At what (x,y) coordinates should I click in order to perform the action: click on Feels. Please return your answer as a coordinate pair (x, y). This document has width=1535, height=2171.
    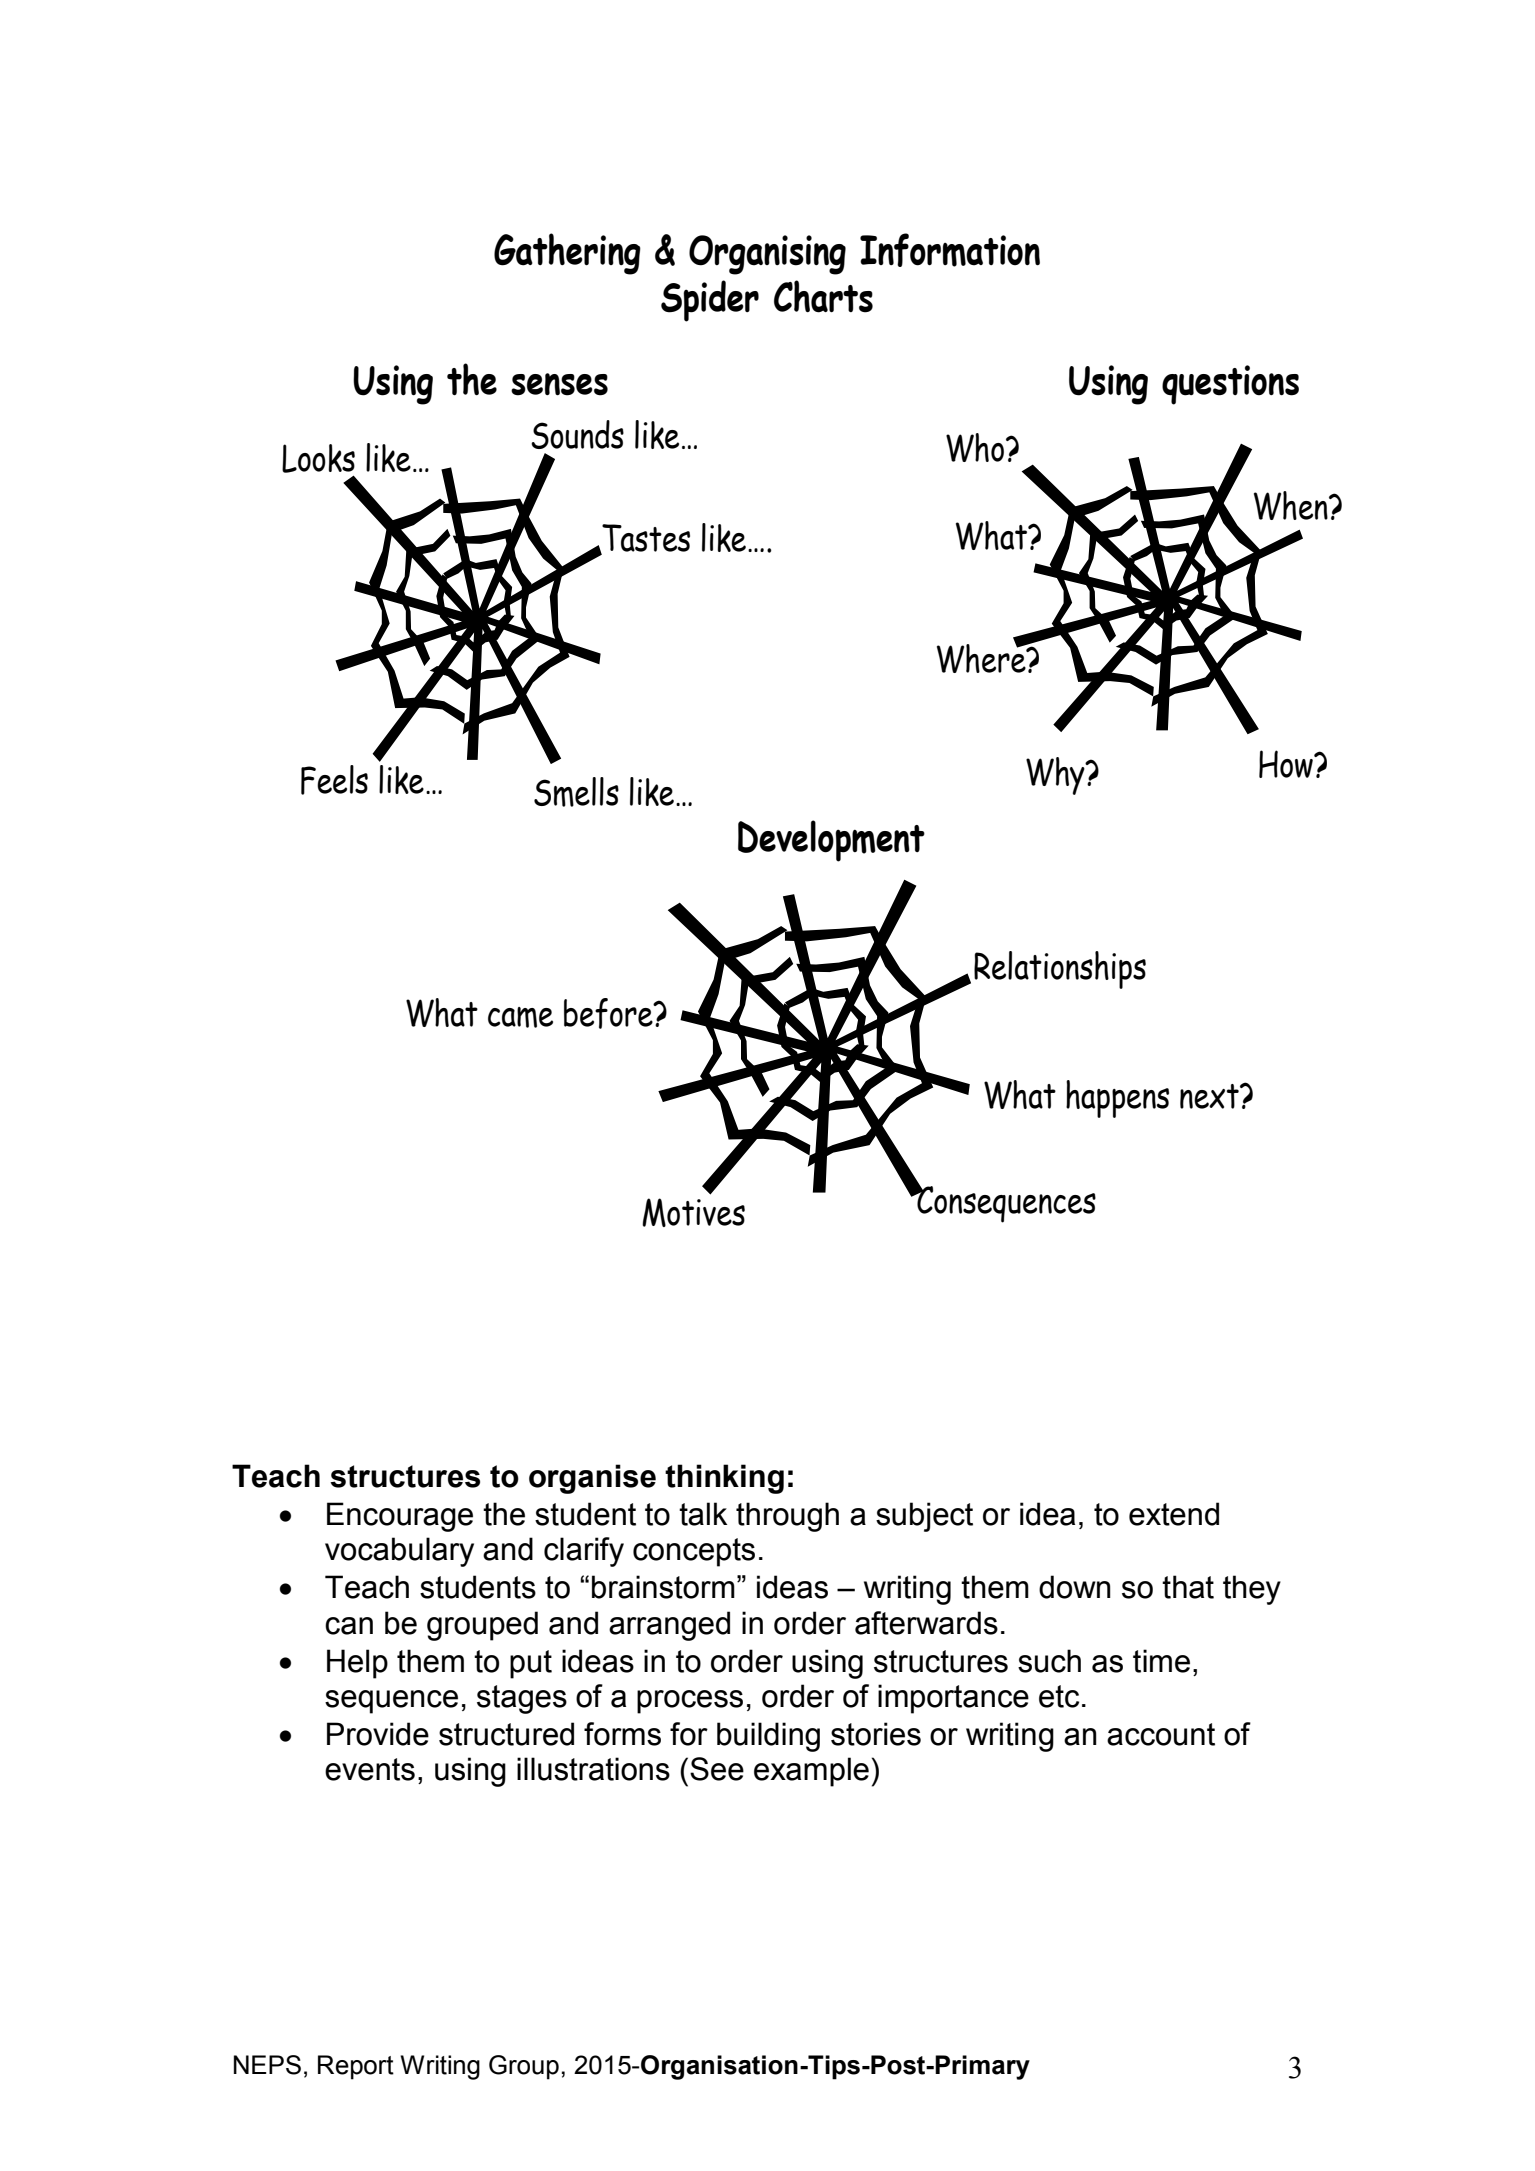
    Looking at the image, I should click on (334, 780).
